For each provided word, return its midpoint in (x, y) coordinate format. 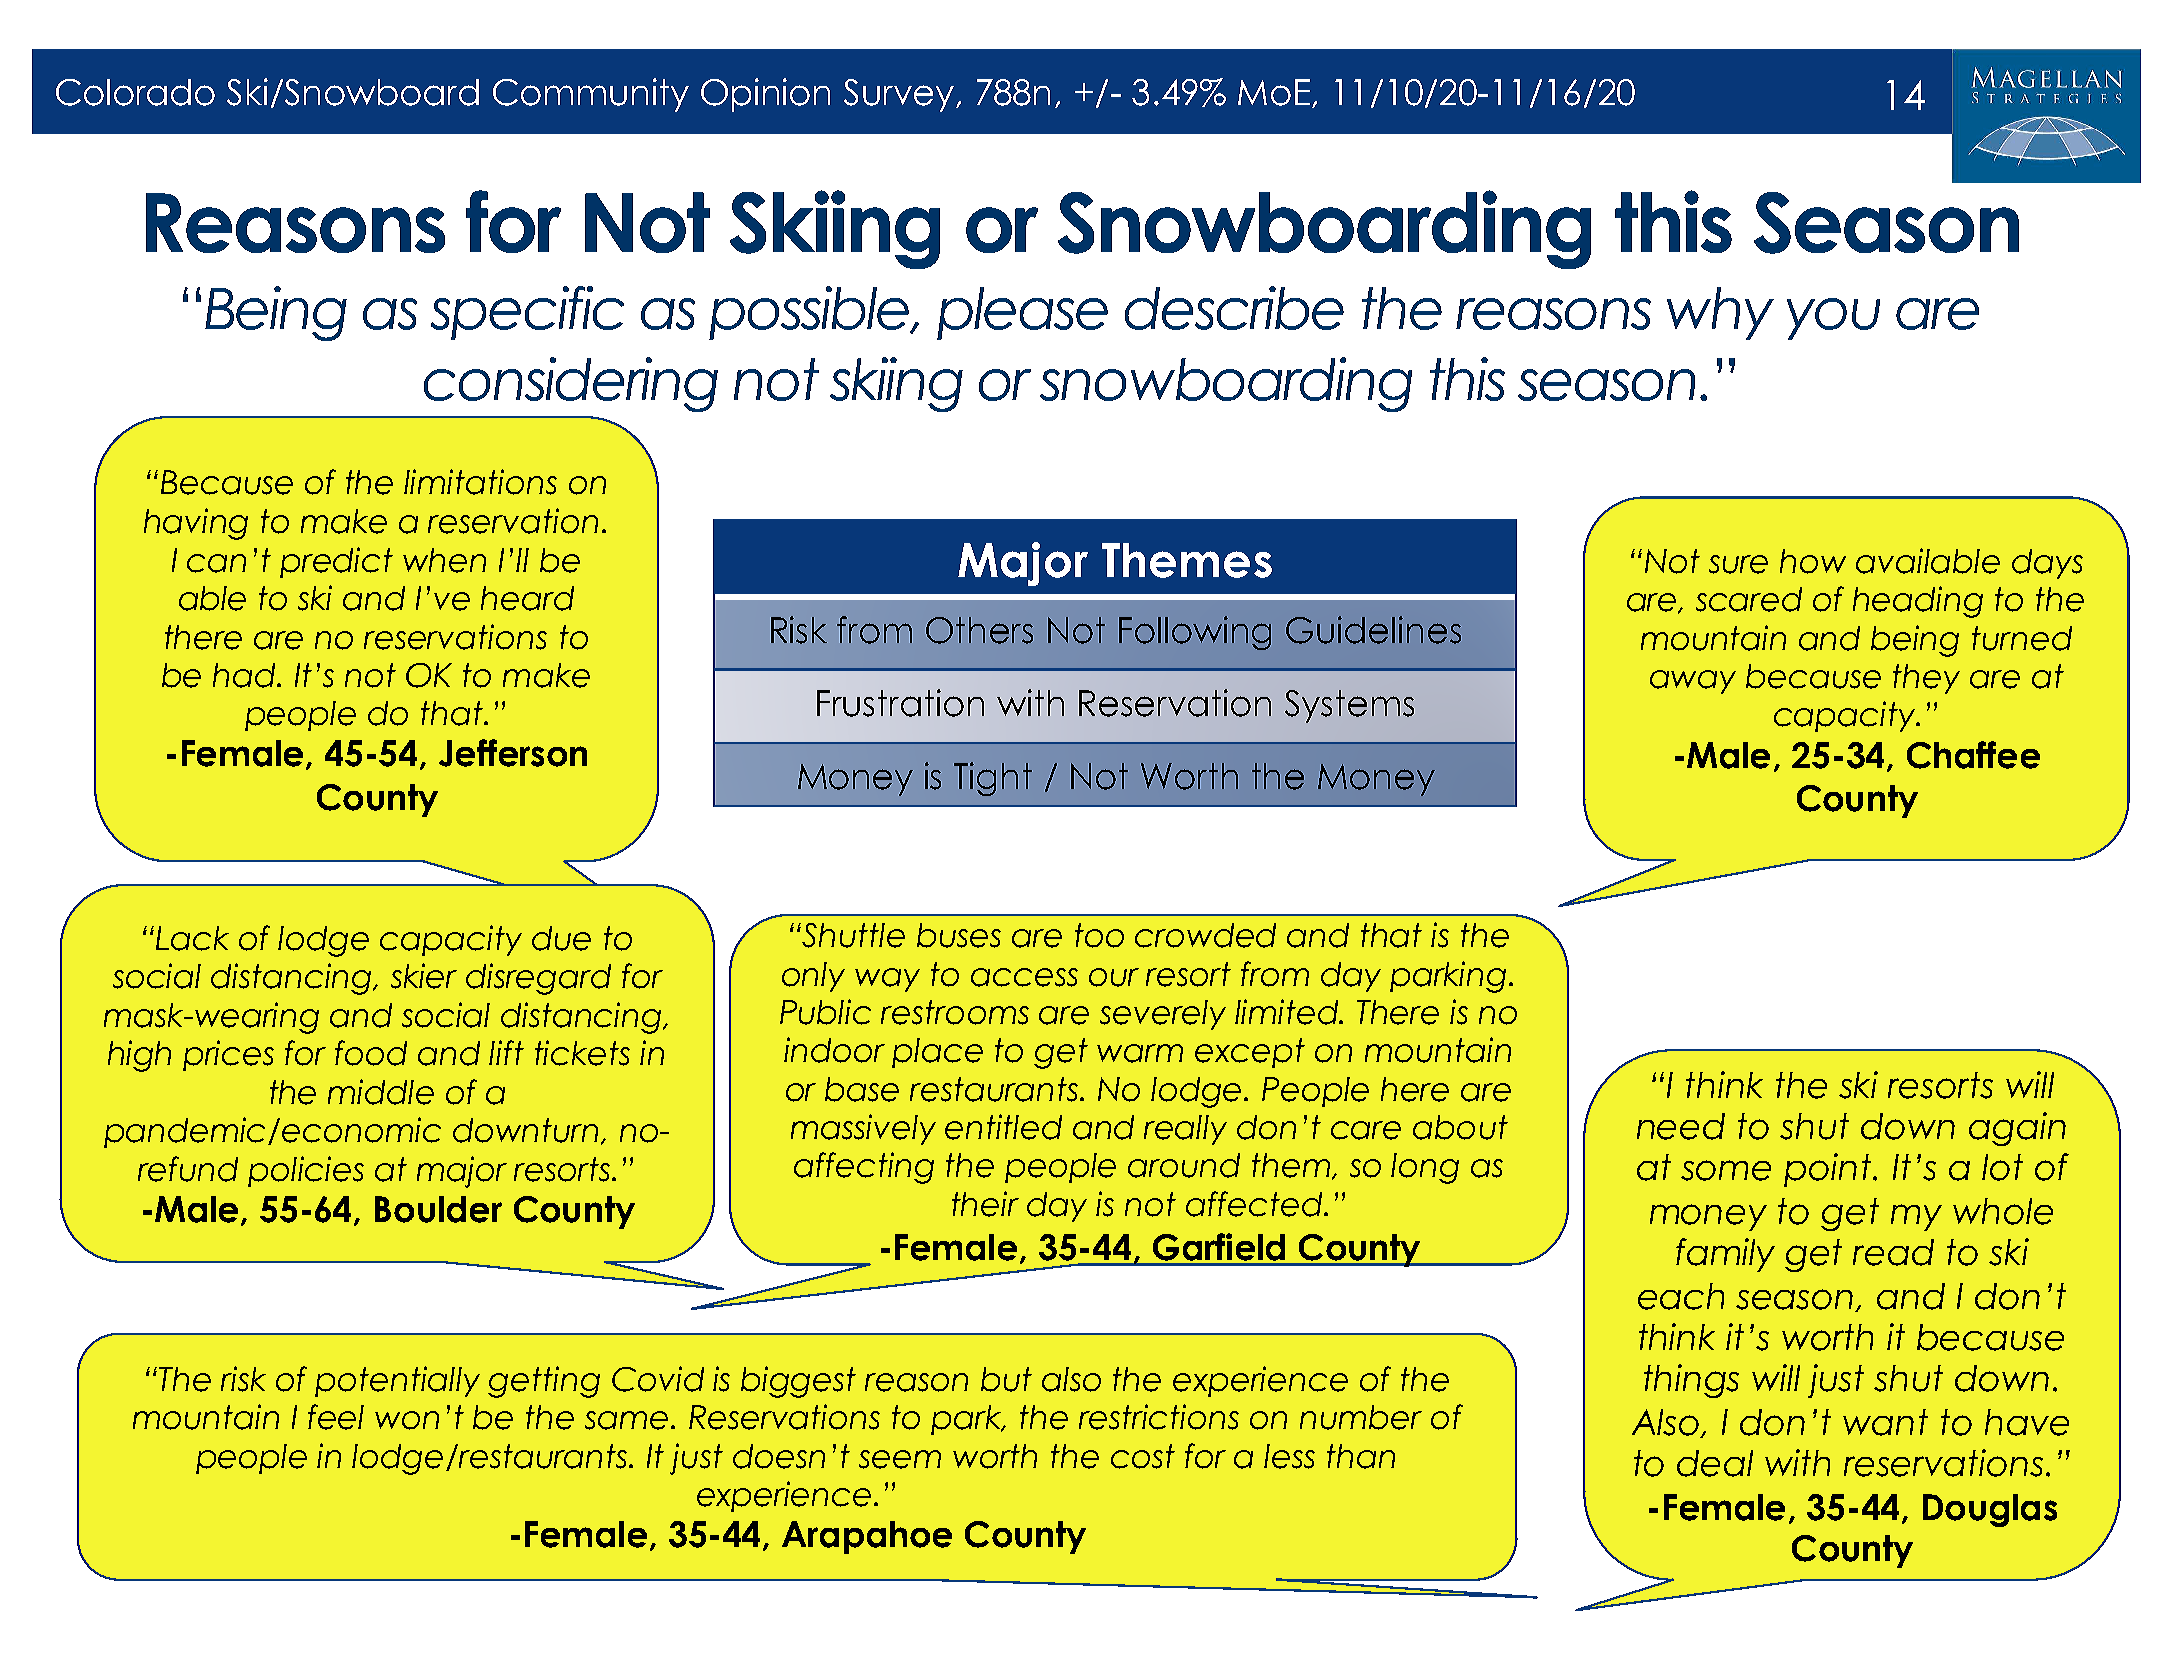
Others (979, 630)
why (1720, 313)
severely (1163, 1015)
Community (591, 95)
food (371, 1053)
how (1813, 561)
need (1681, 1126)
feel (336, 1417)
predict (336, 562)
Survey (899, 95)
